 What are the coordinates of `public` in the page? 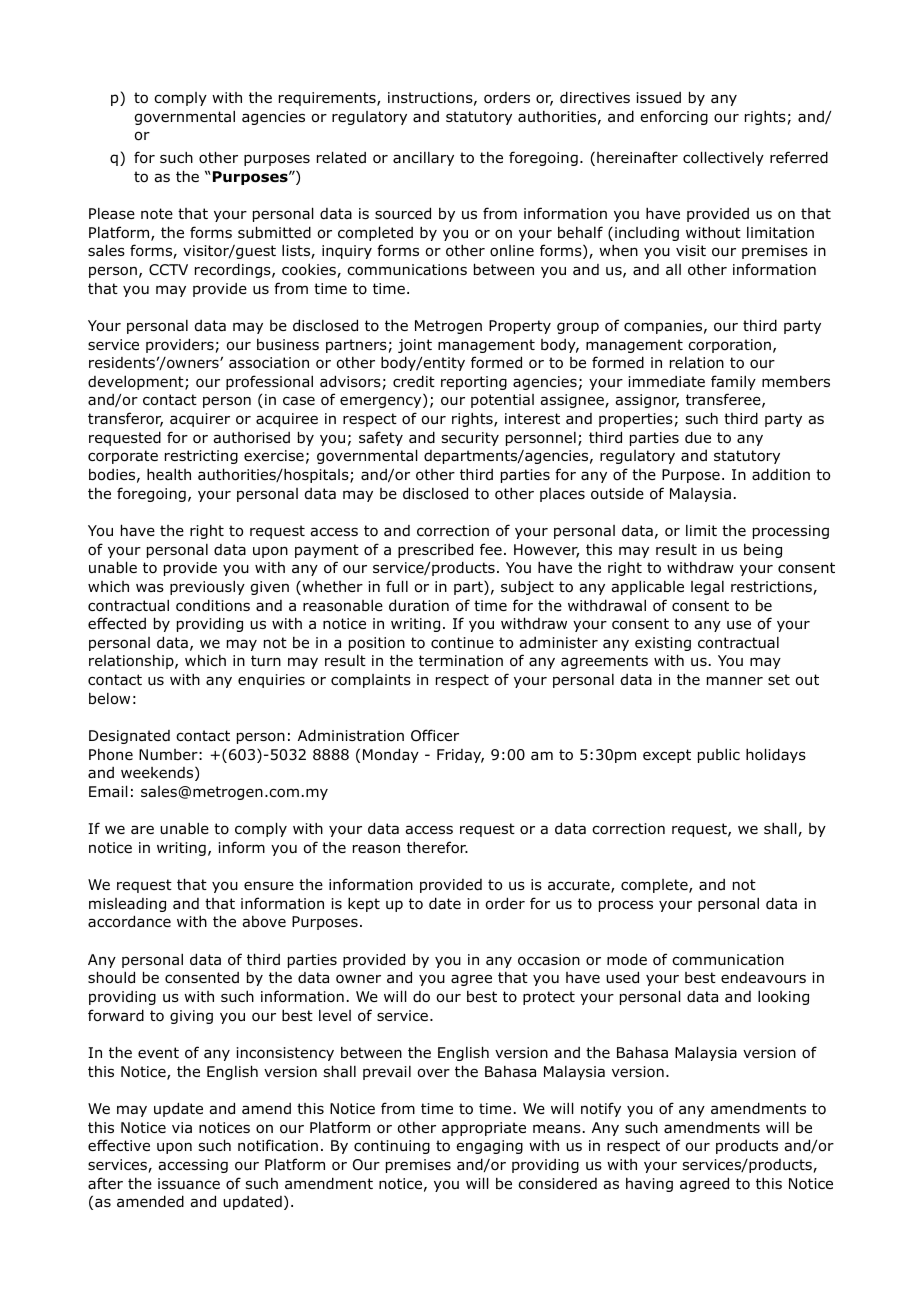 It's located at (719, 755).
